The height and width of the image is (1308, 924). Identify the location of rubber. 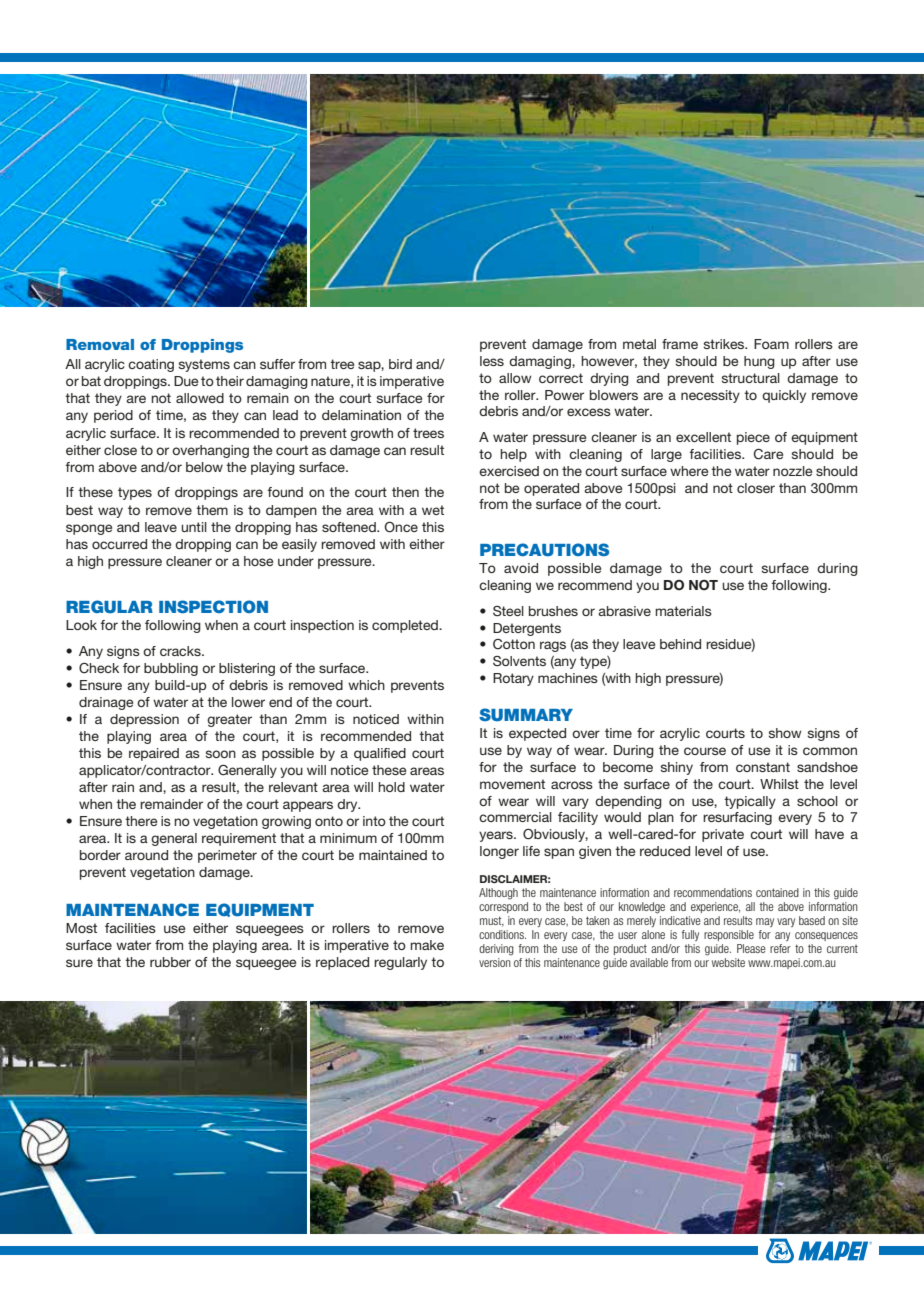
(170, 962).
